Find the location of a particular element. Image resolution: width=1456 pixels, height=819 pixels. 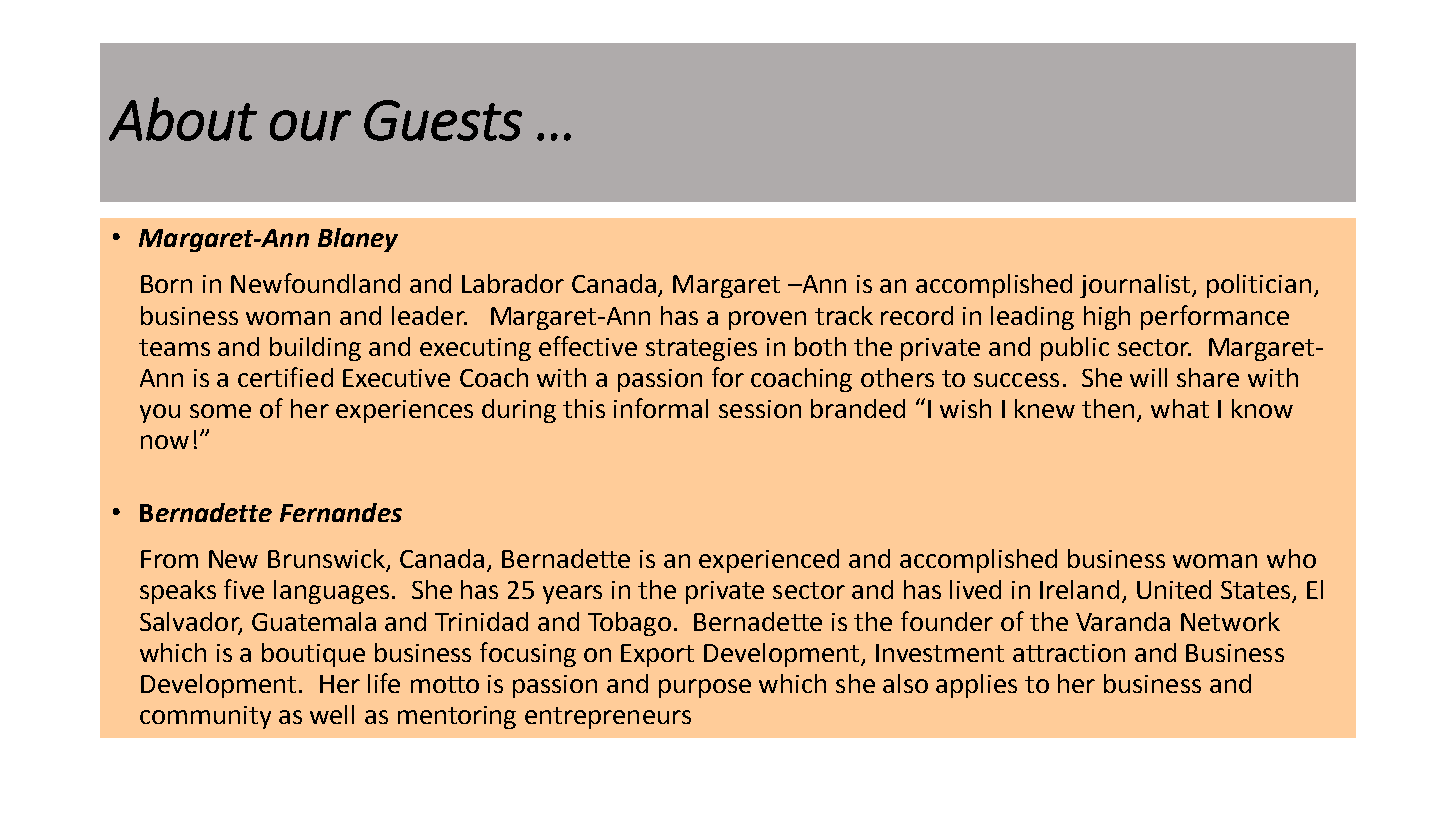

About is located at coordinates (183, 119).
